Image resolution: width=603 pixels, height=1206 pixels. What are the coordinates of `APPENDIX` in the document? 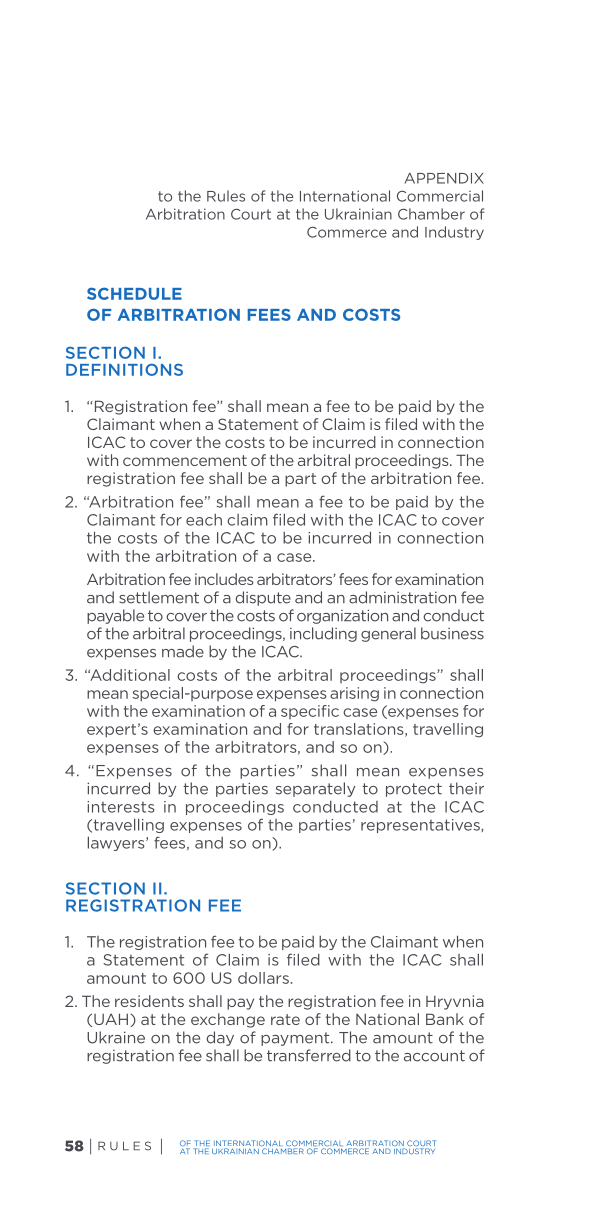 It's located at (444, 178).
